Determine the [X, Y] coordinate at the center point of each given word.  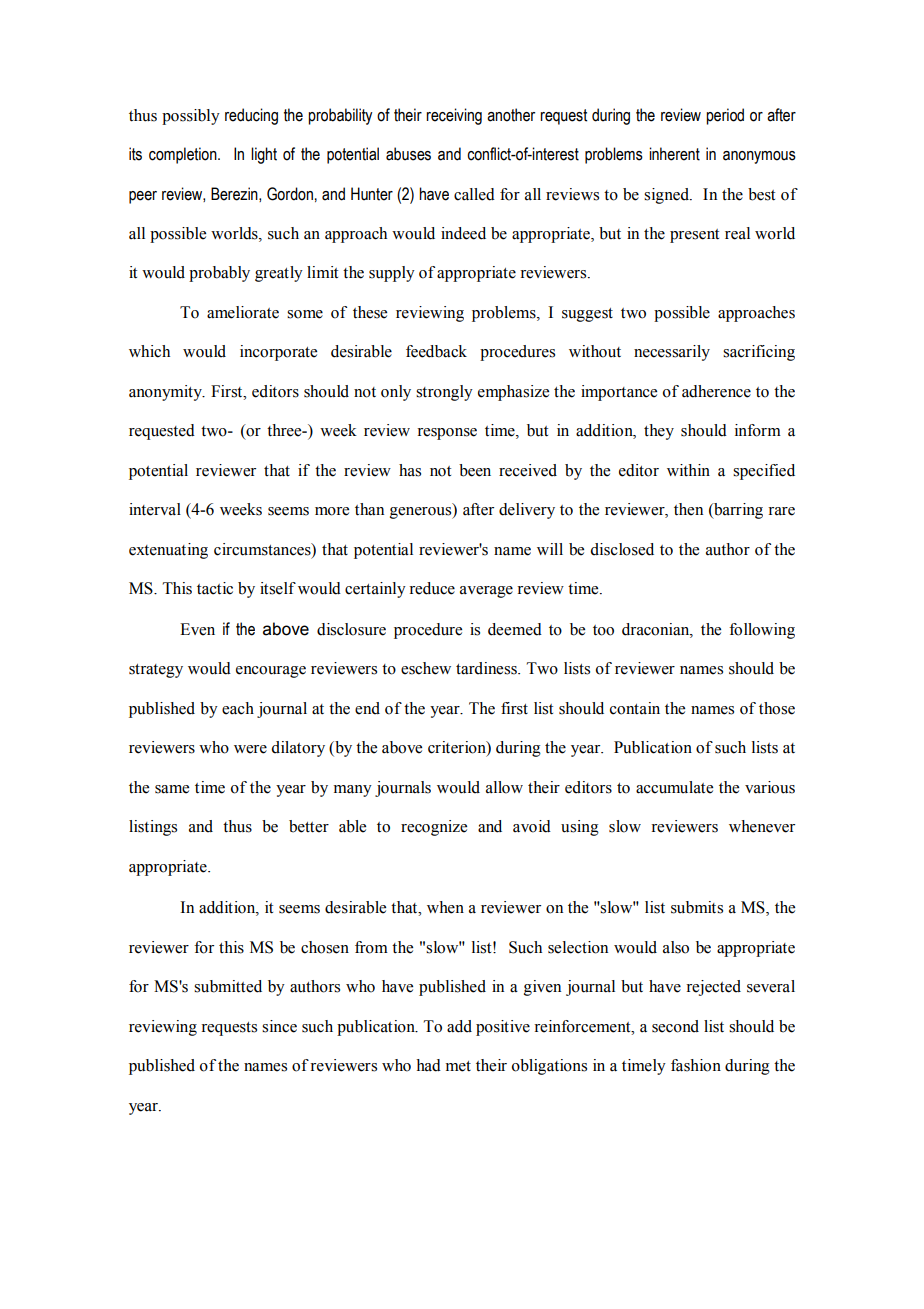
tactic [215, 588]
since [279, 1026]
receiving [454, 116]
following [762, 631]
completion [184, 155]
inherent [674, 154]
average [486, 592]
